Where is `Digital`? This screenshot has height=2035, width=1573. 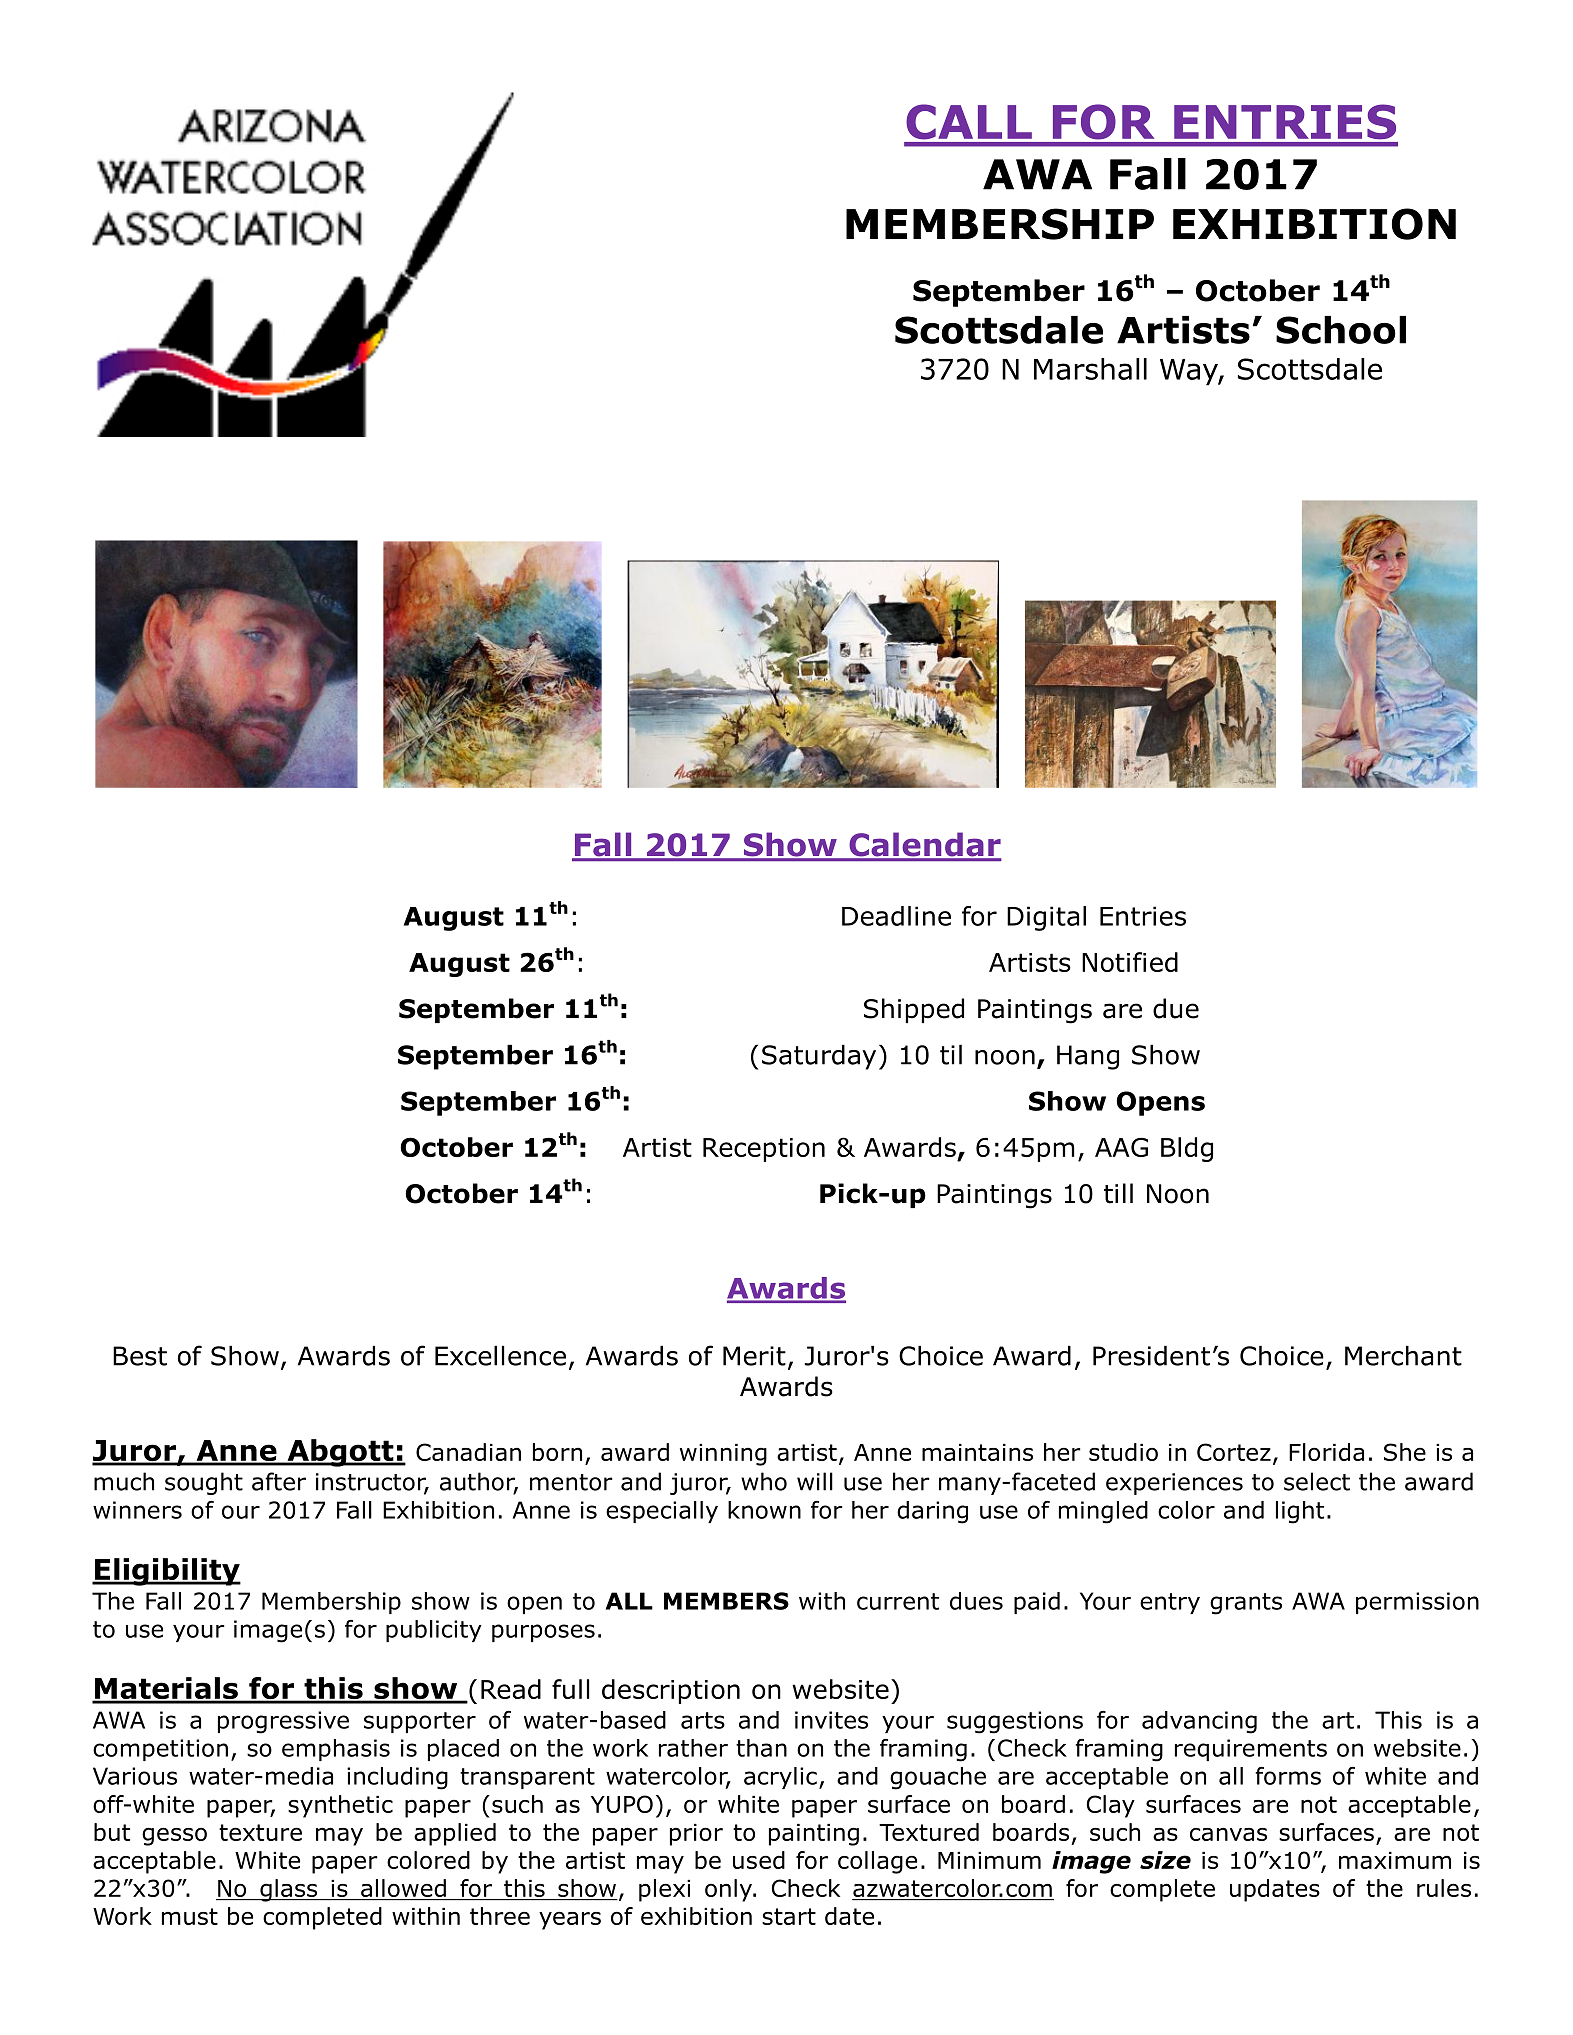
Digital is located at coordinates (1046, 918).
